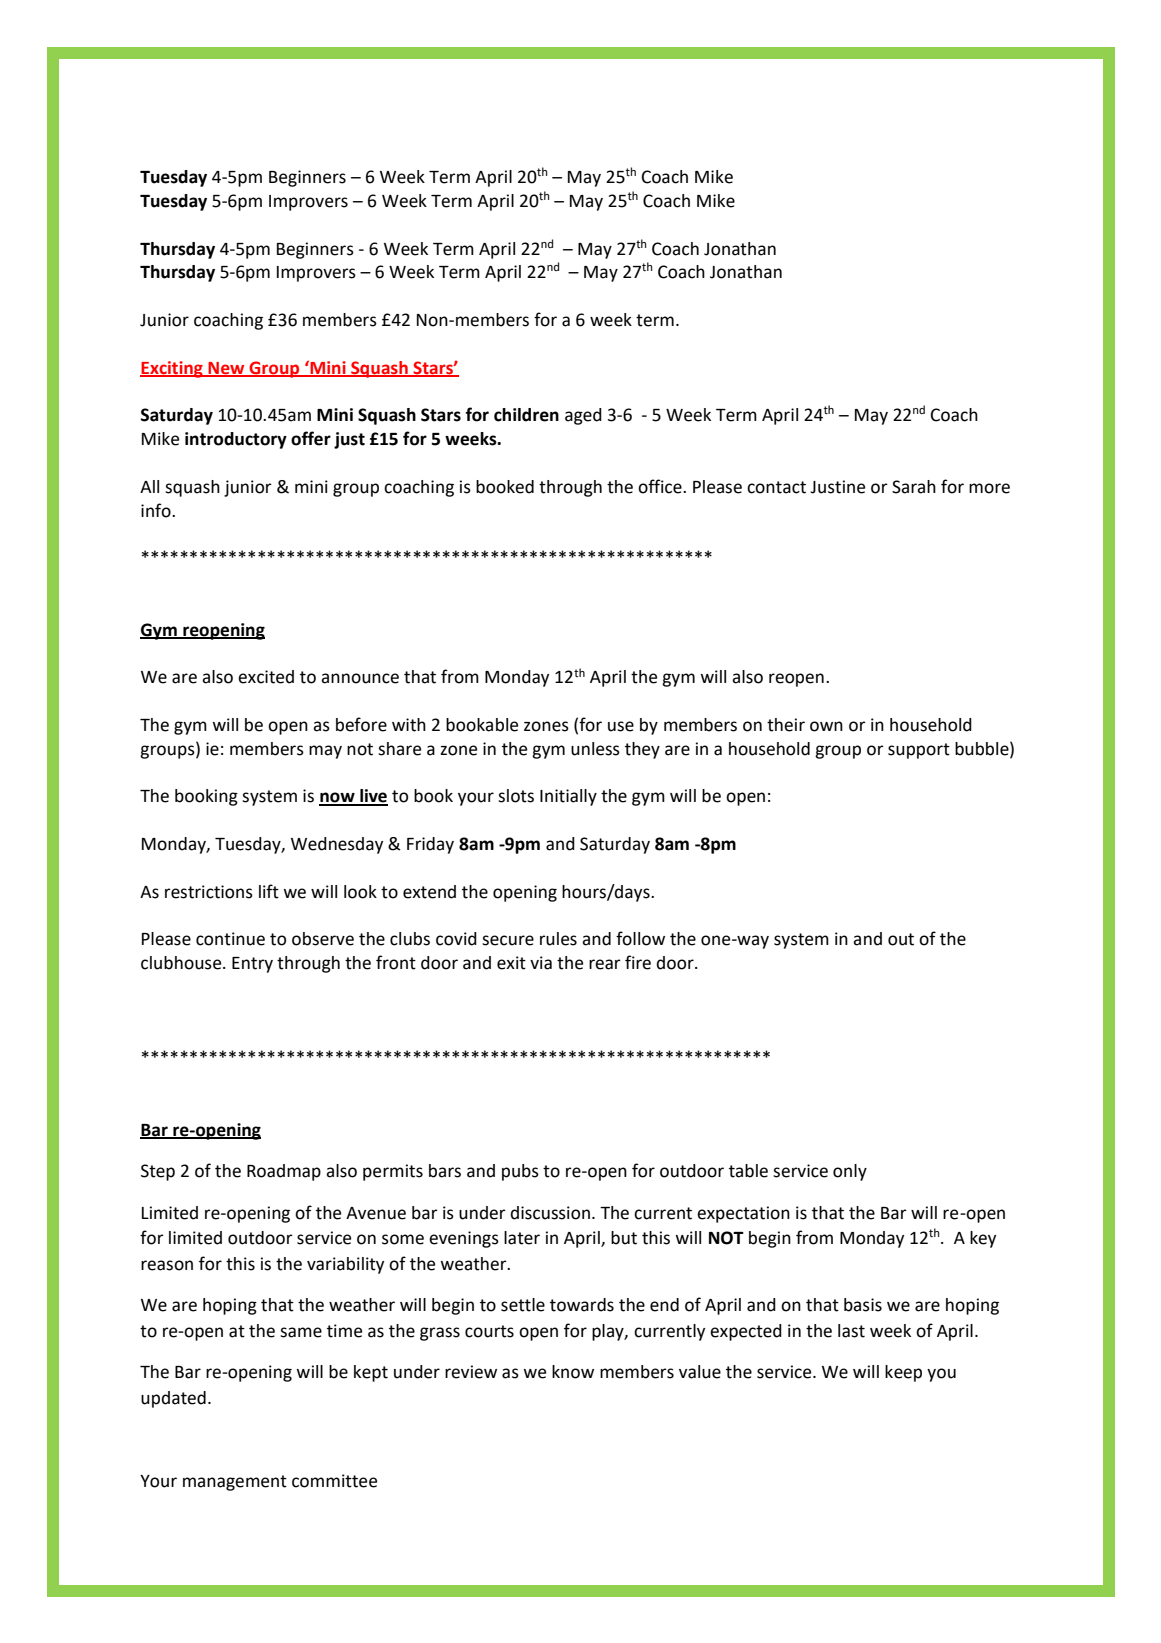 The image size is (1161, 1643). I want to click on continue, so click(230, 939).
